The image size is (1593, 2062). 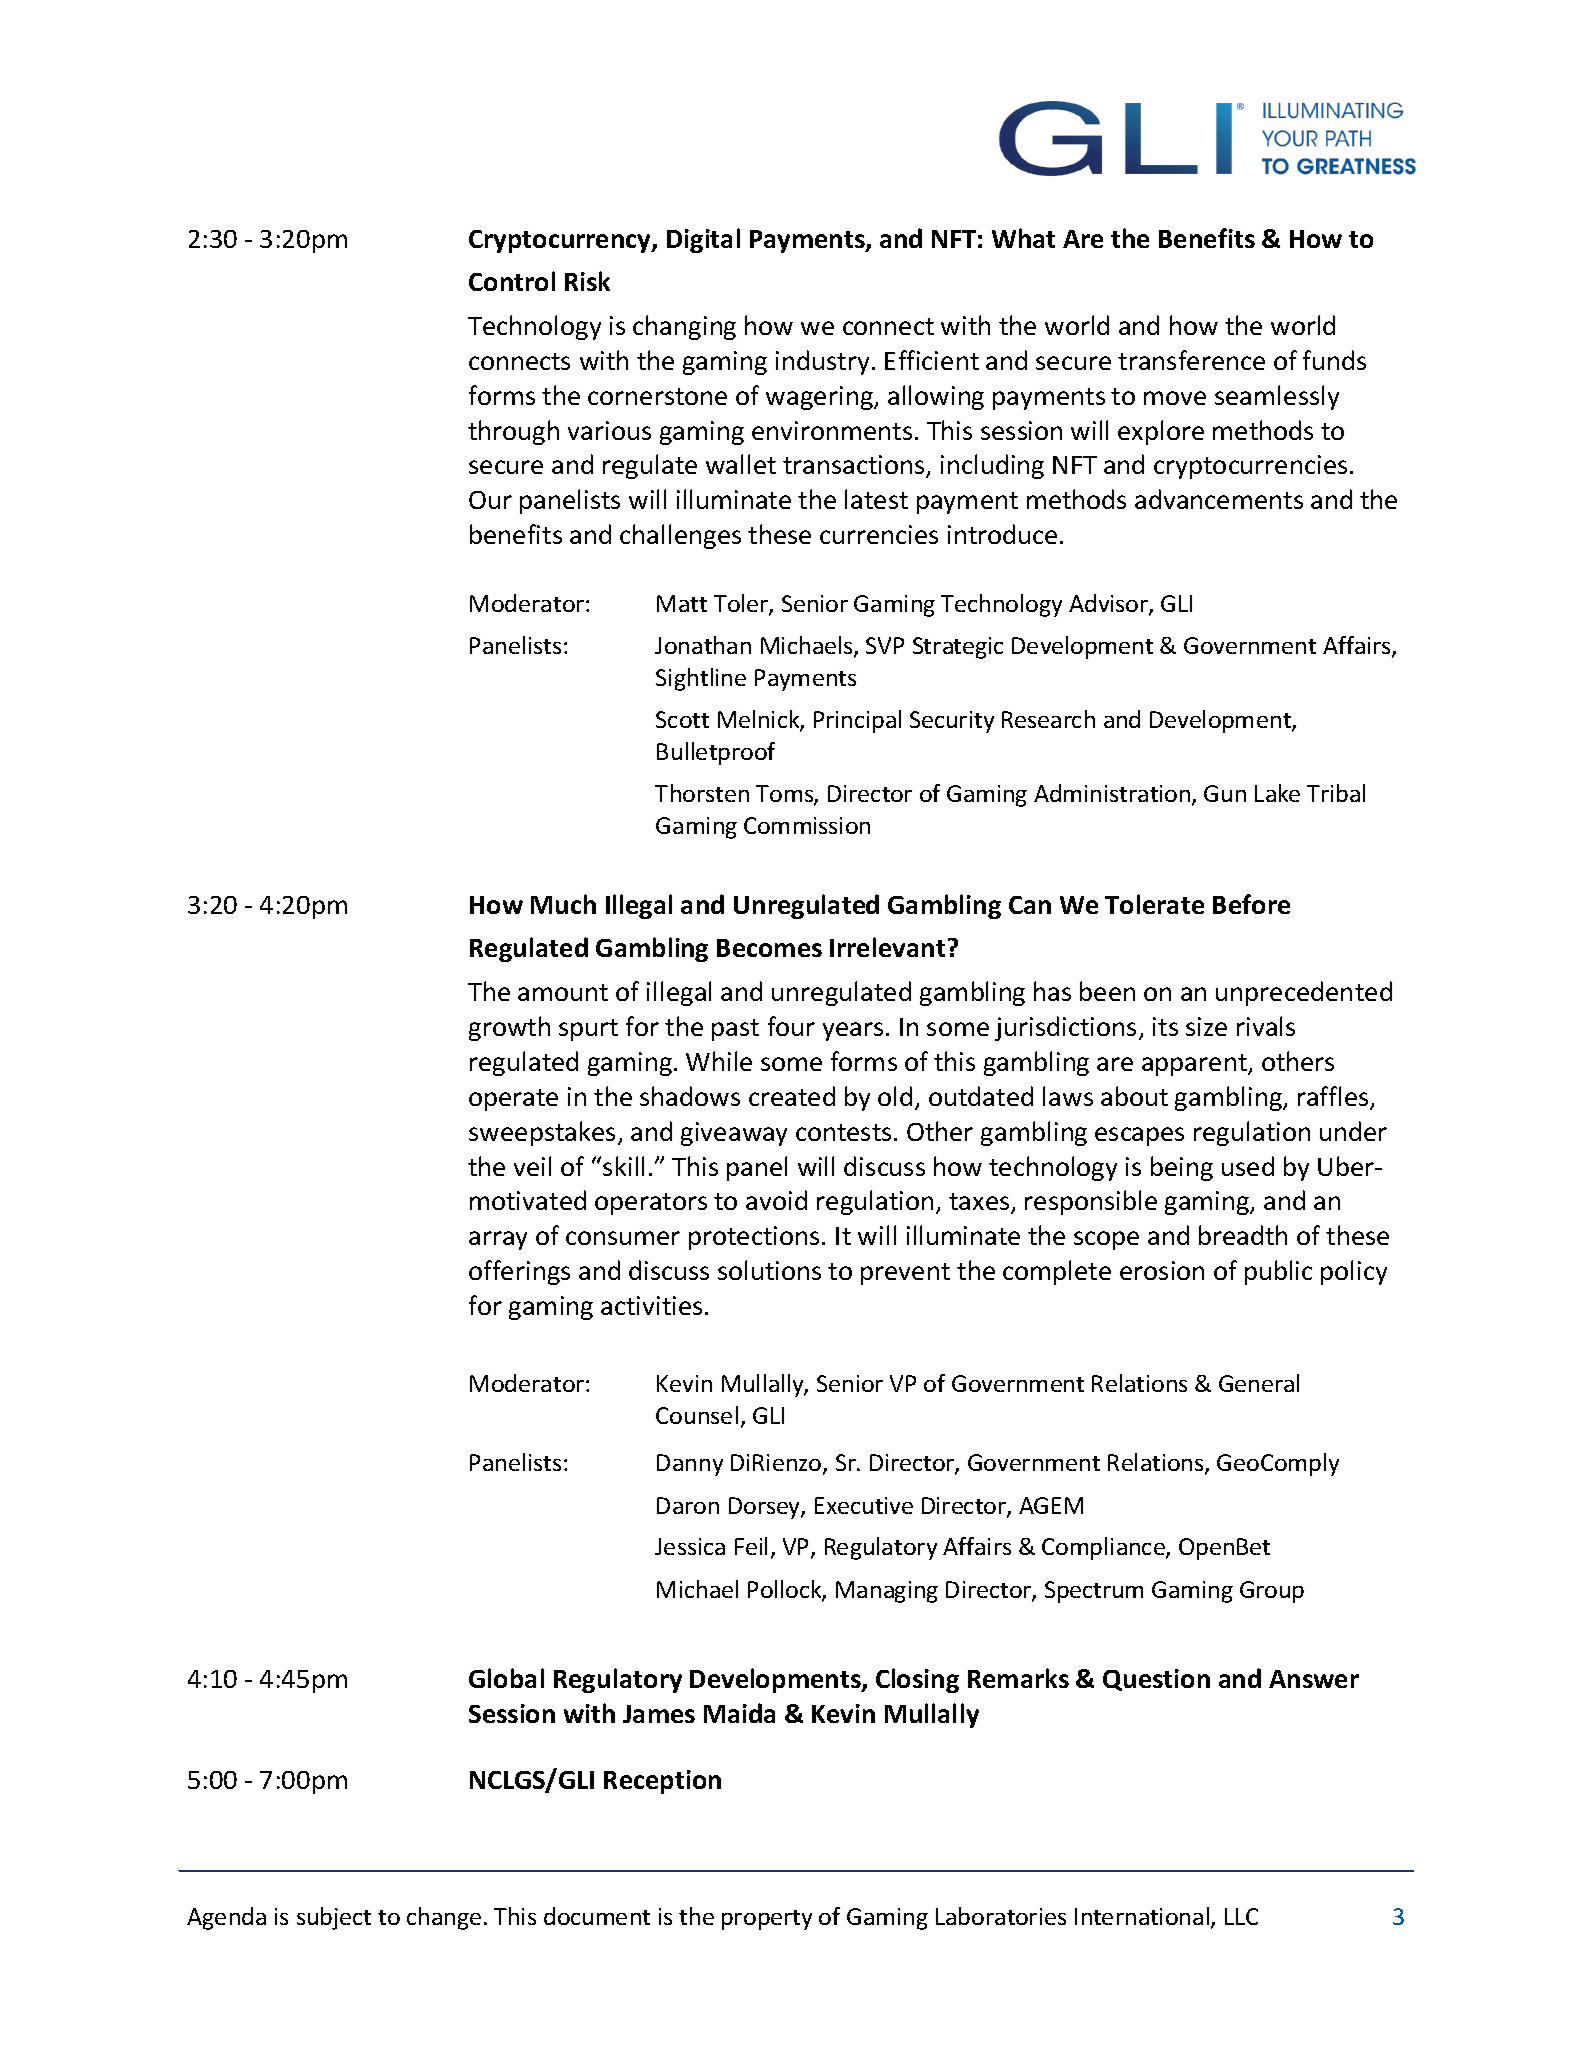 I want to click on Scott, so click(x=682, y=719).
